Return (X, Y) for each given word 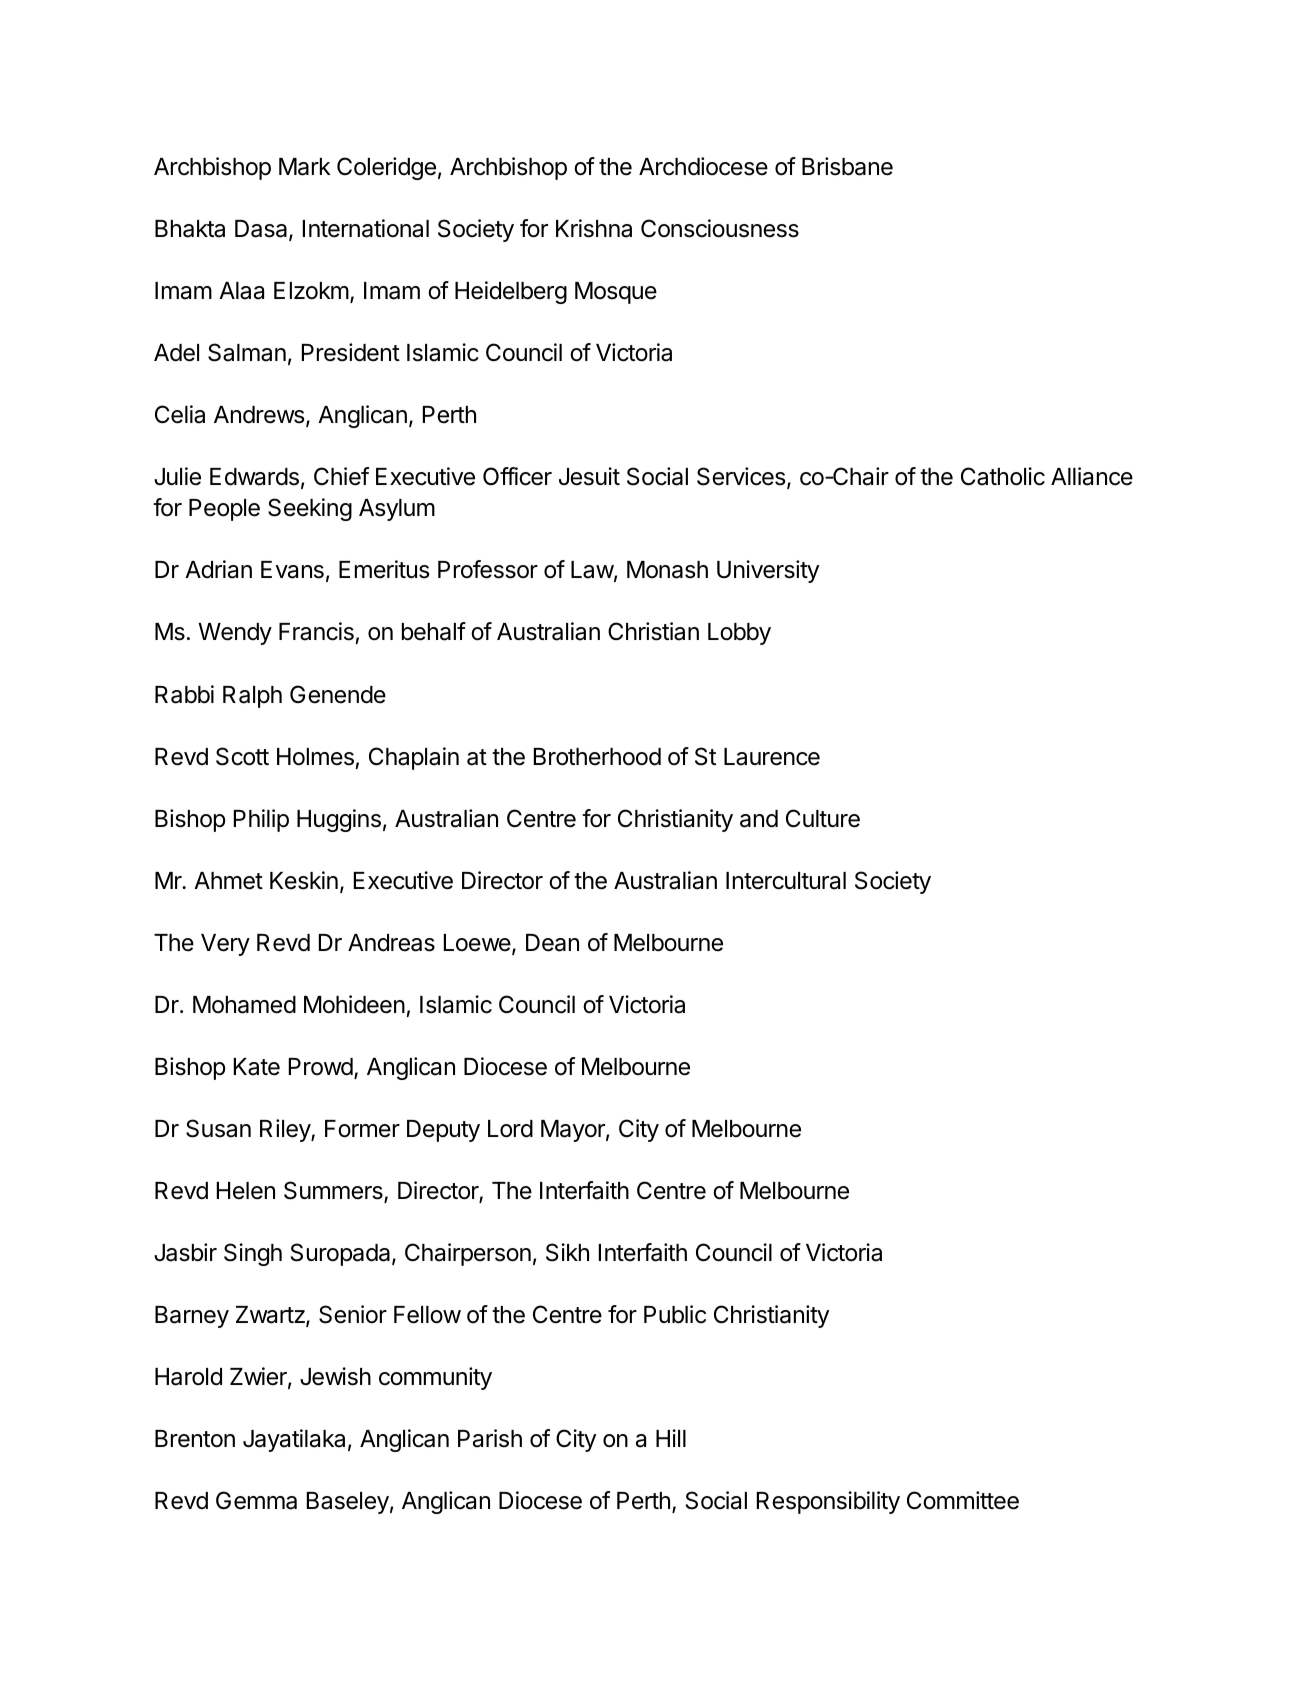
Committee (963, 1500)
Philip (261, 820)
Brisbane (847, 166)
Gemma (256, 1500)
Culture (823, 818)
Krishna (594, 228)
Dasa (262, 230)
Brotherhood (597, 757)
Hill (671, 1438)
